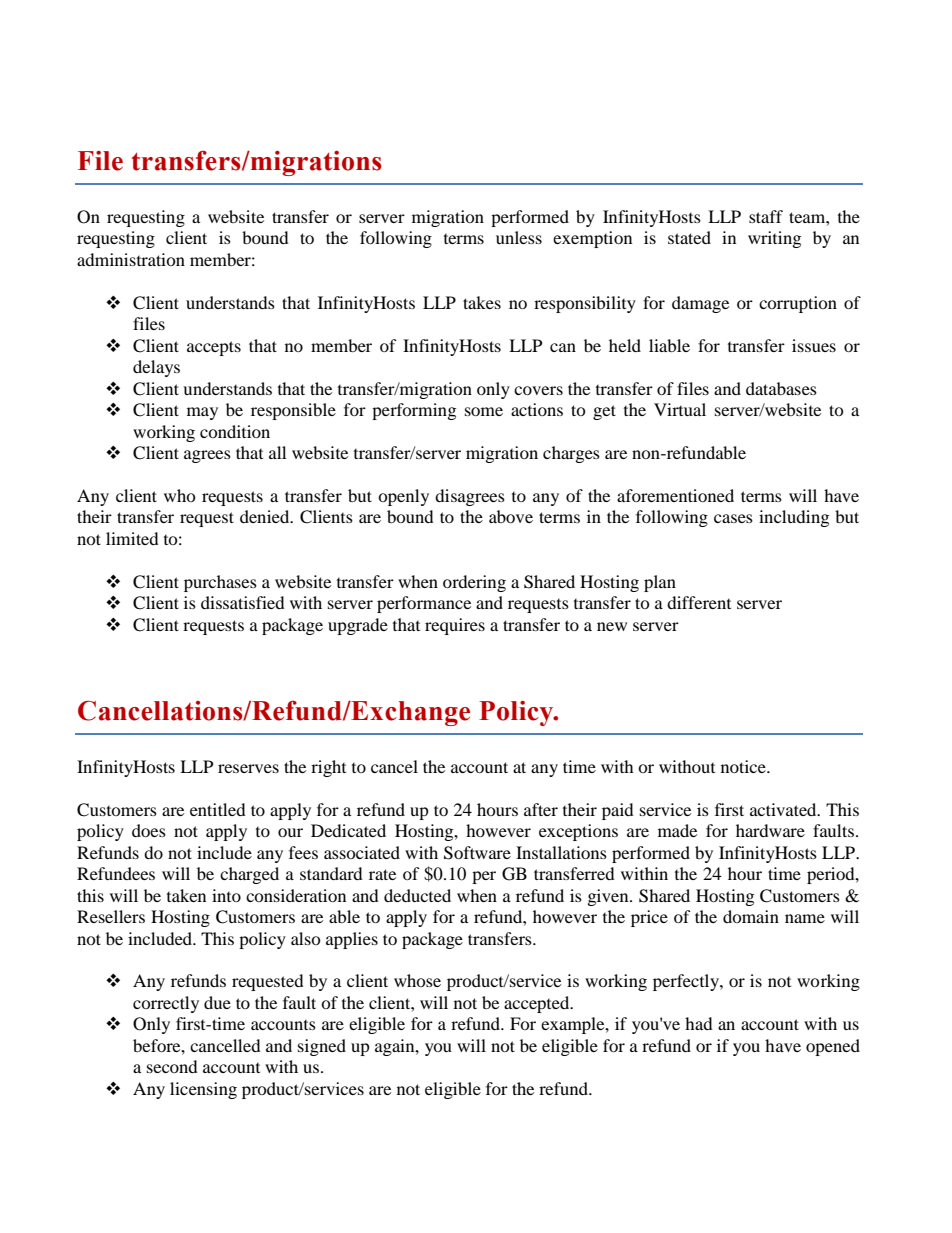  Describe the element at coordinates (511, 516) in the screenshot. I see `above` at that location.
